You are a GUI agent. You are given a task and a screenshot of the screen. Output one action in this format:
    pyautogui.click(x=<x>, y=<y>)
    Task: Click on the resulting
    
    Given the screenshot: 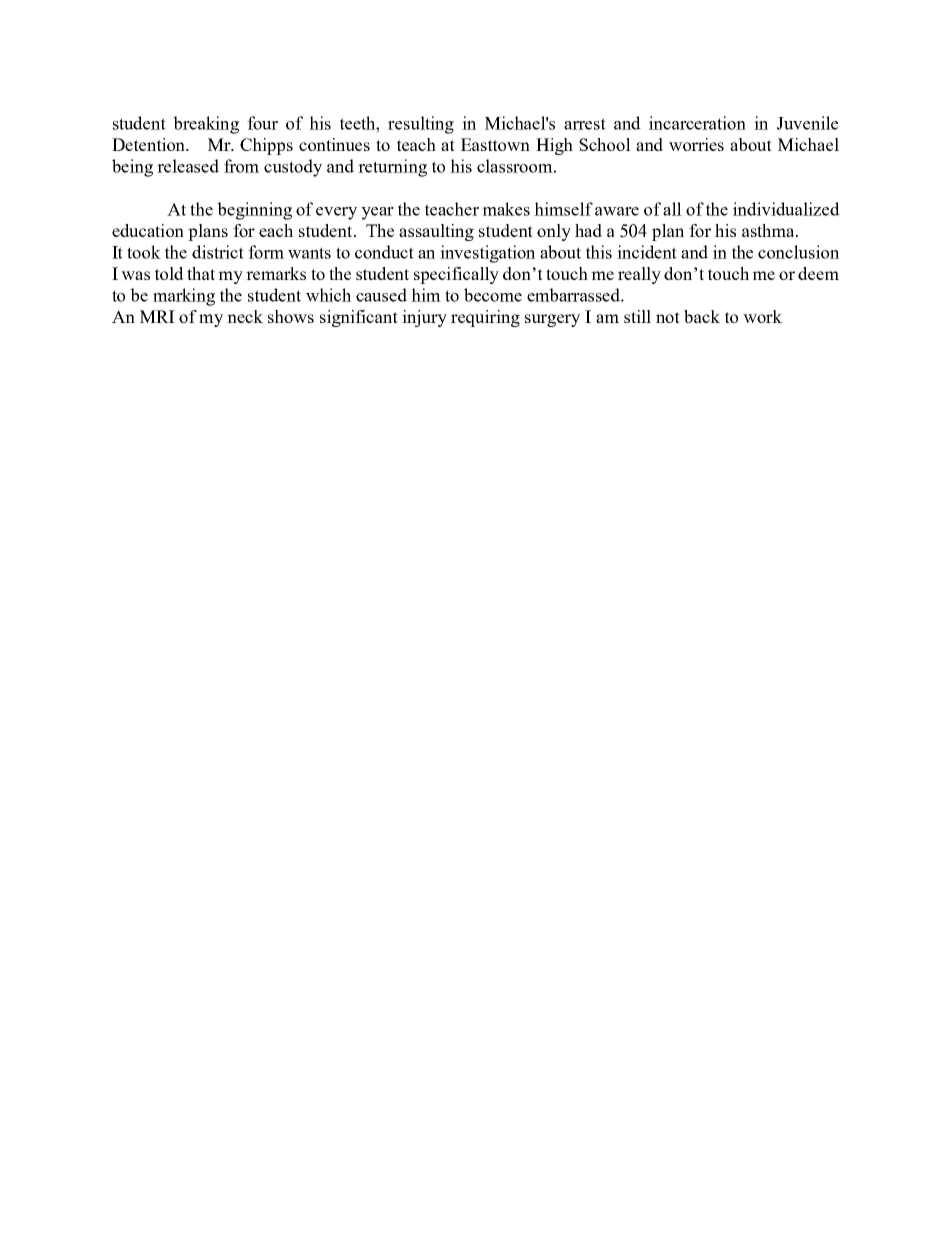 What is the action you would take?
    pyautogui.click(x=421, y=125)
